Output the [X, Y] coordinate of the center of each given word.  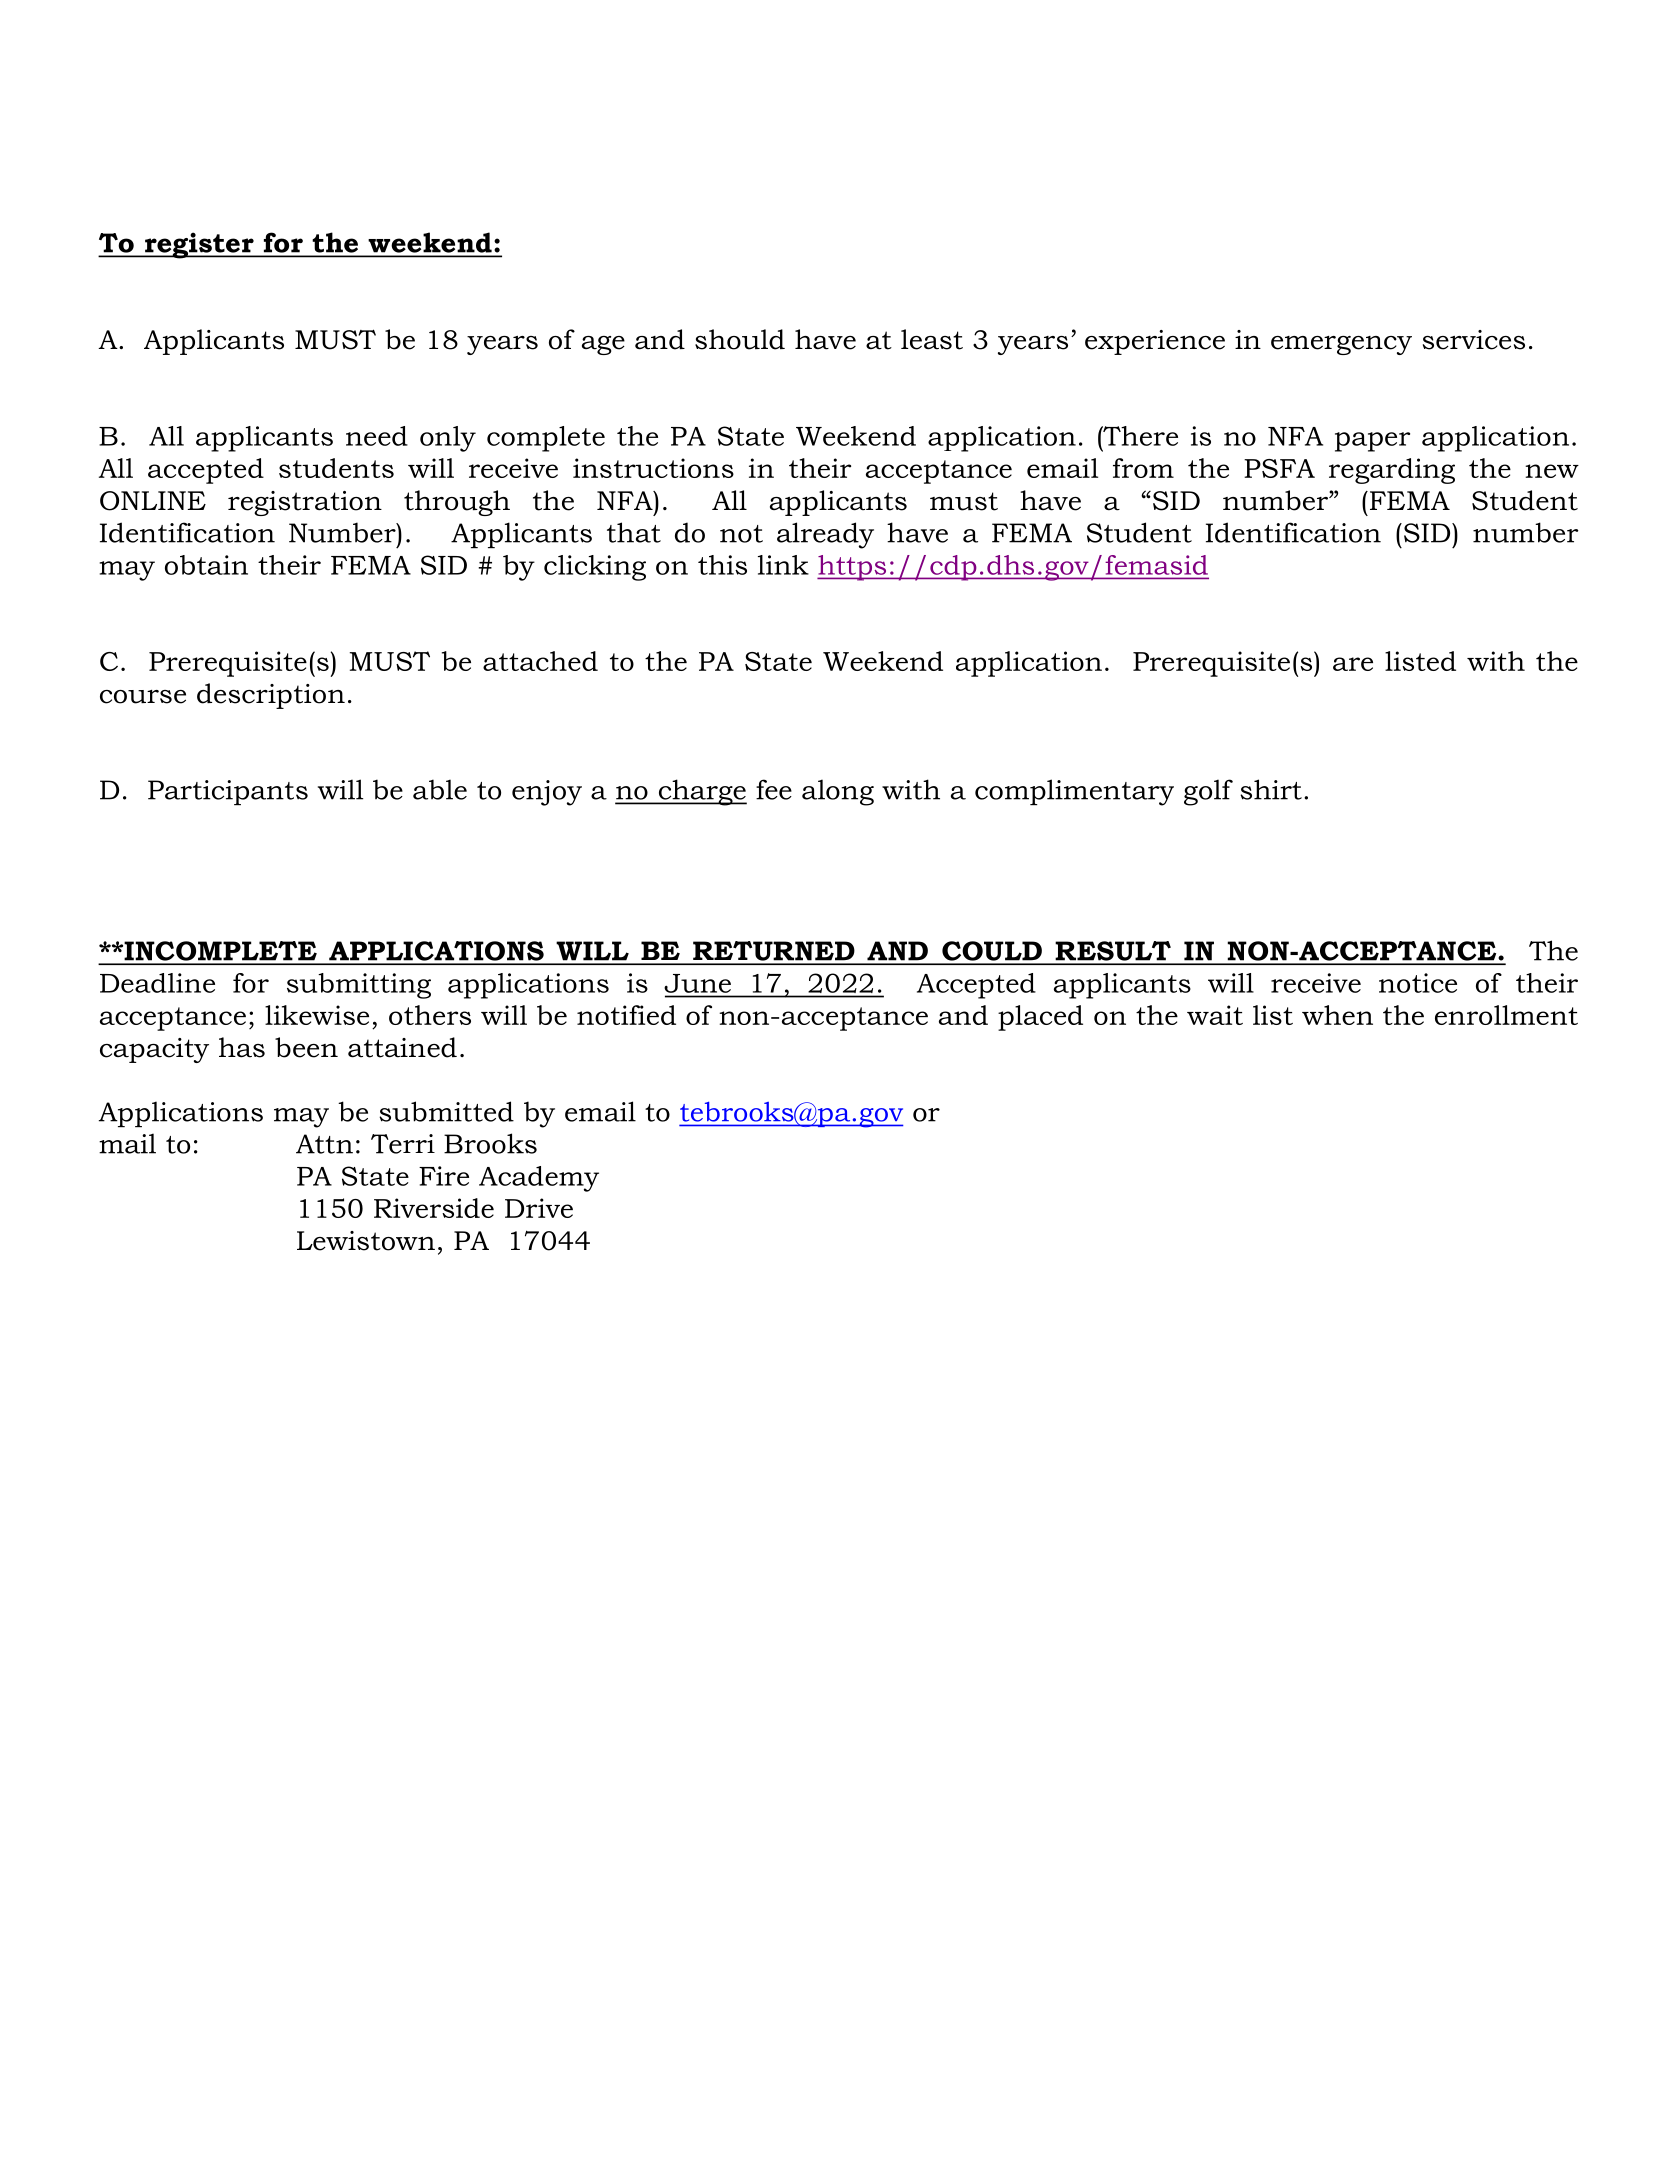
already [825, 535]
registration [305, 503]
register [199, 245]
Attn [324, 1144]
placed [1040, 1018]
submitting [359, 986]
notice [1418, 983]
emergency [1341, 345]
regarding [1392, 471]
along [838, 792]
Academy [539, 1179]
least [932, 339]
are [1353, 664]
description [271, 696]
